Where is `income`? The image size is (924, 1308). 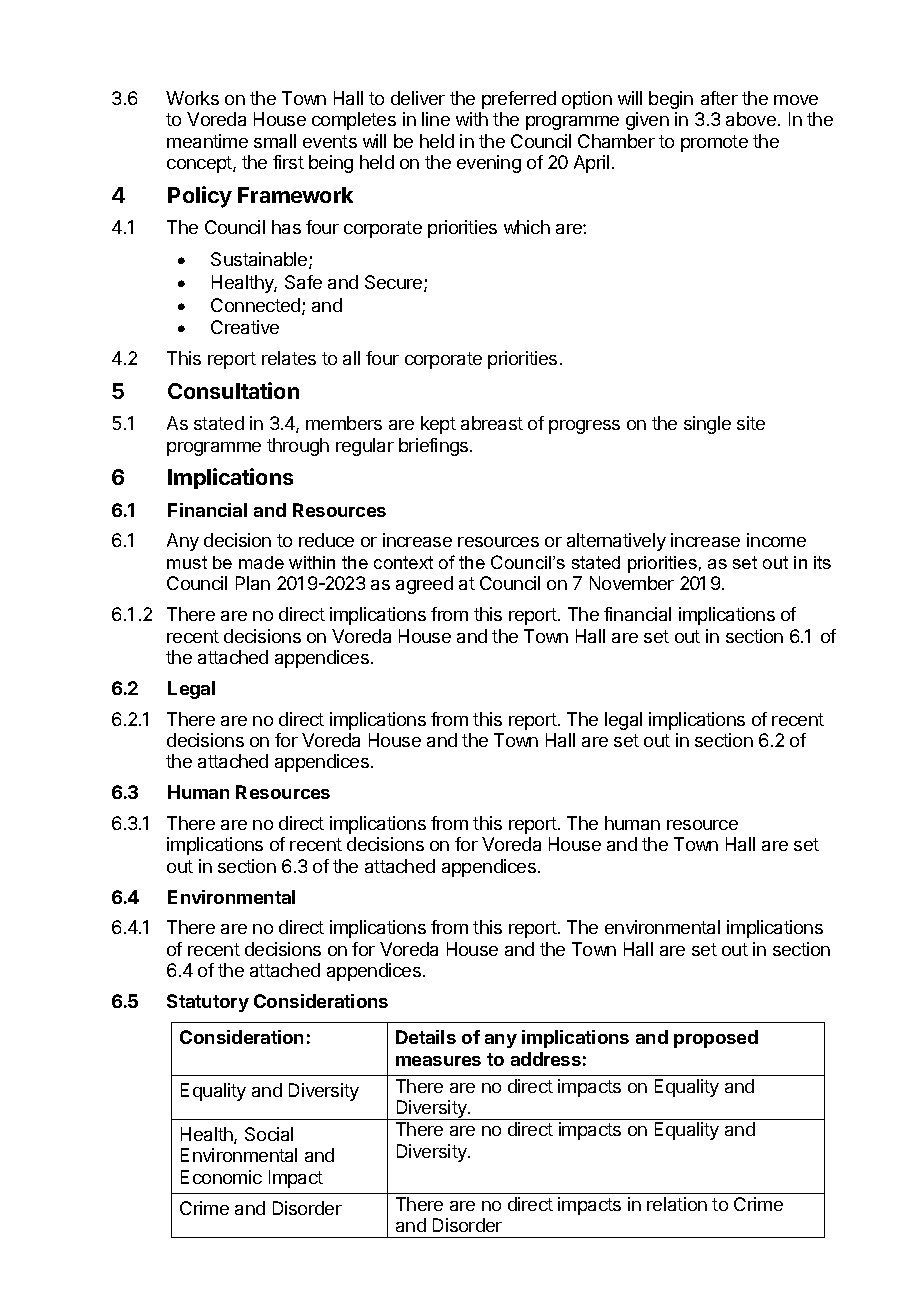 income is located at coordinates (776, 540).
